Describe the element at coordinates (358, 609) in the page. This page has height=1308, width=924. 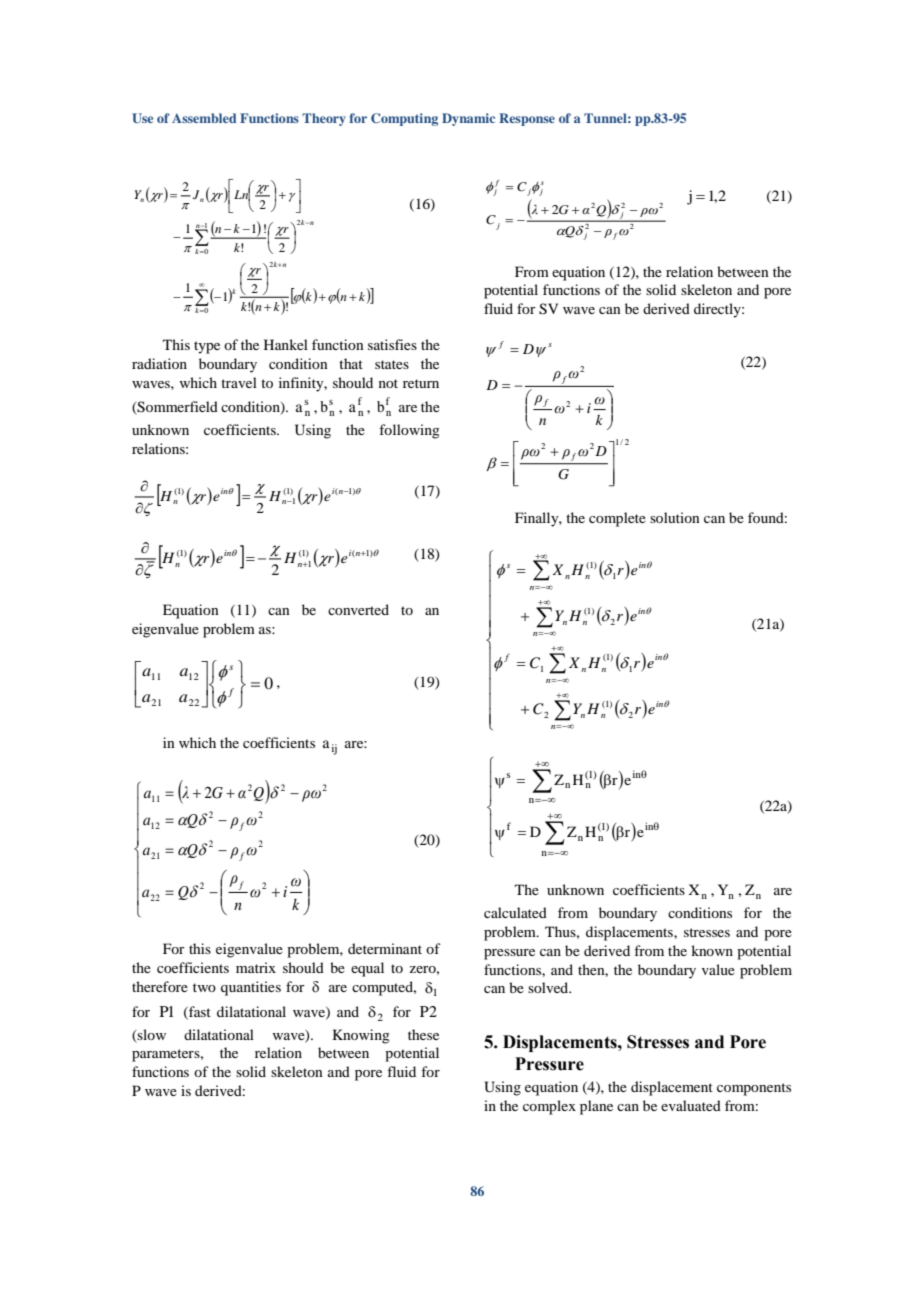
I see `converted` at that location.
